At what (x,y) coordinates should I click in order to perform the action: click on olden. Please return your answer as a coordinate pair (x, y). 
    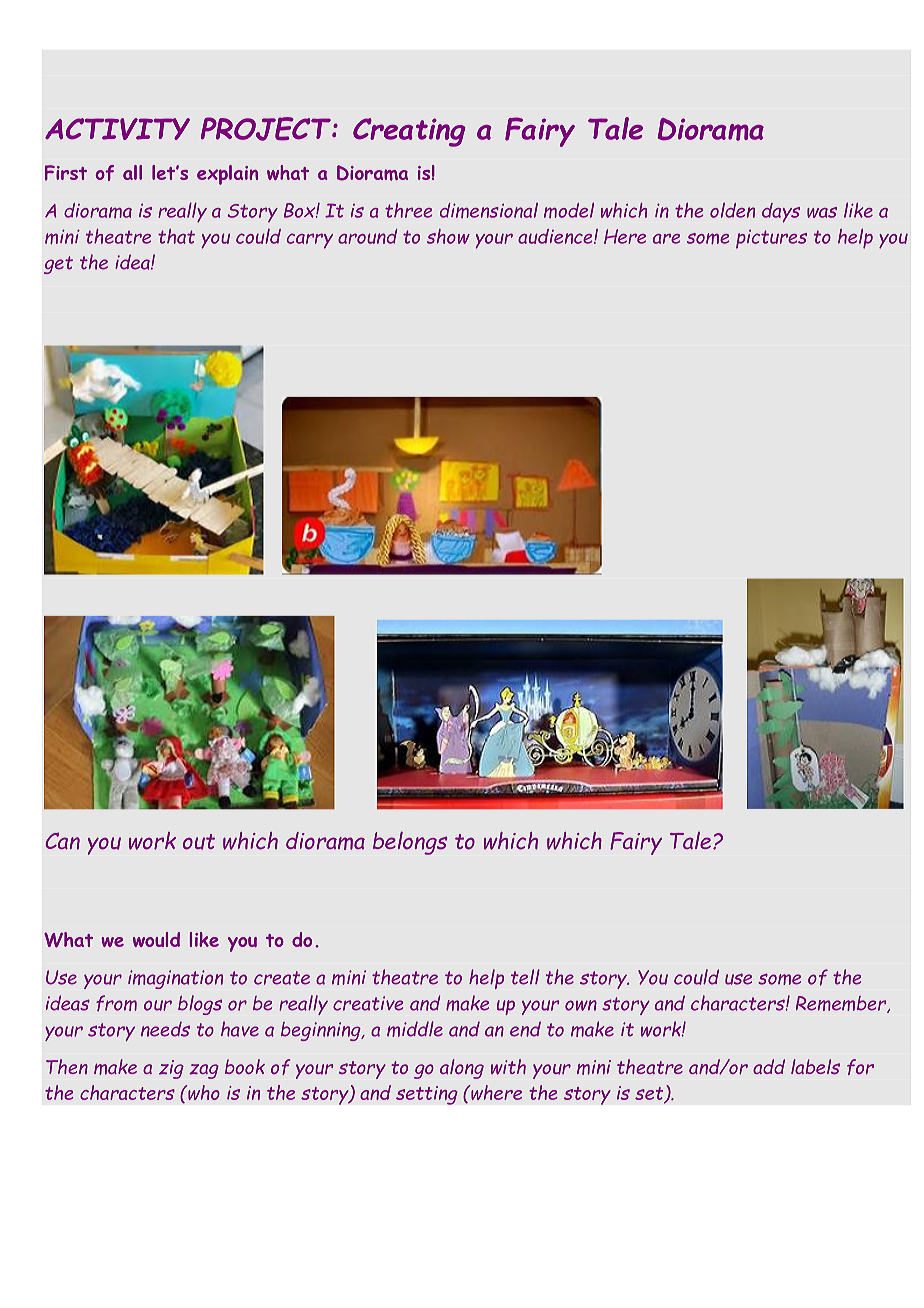
    Looking at the image, I should click on (732, 210).
